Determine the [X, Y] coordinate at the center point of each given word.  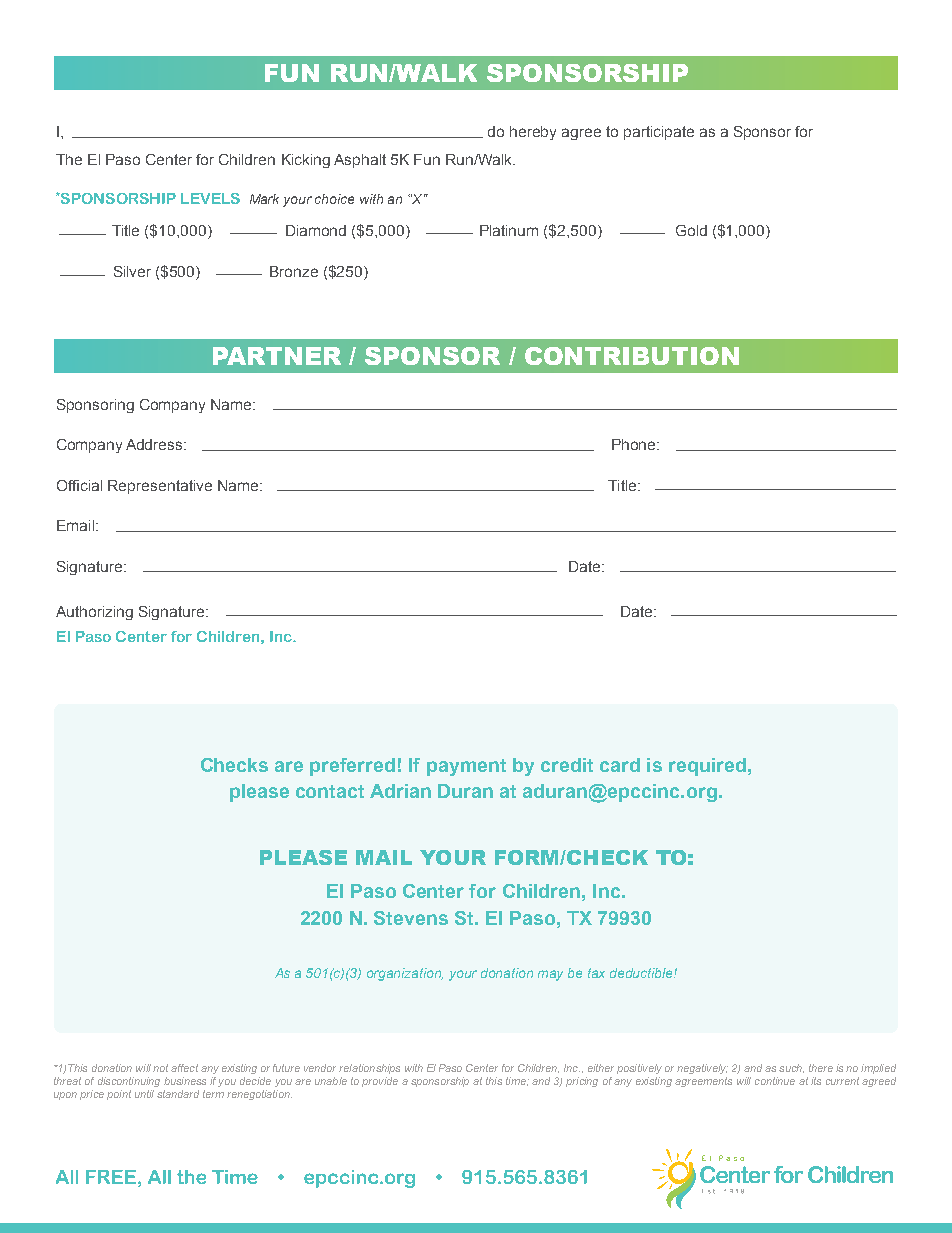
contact [330, 791]
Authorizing [94, 613]
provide [380, 1082]
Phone [635, 444]
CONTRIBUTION [632, 356]
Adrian [400, 791]
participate [659, 133]
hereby [533, 133]
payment [466, 767]
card [620, 765]
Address [155, 444]
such [791, 1068]
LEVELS [210, 198]
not [160, 1068]
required [707, 767]
